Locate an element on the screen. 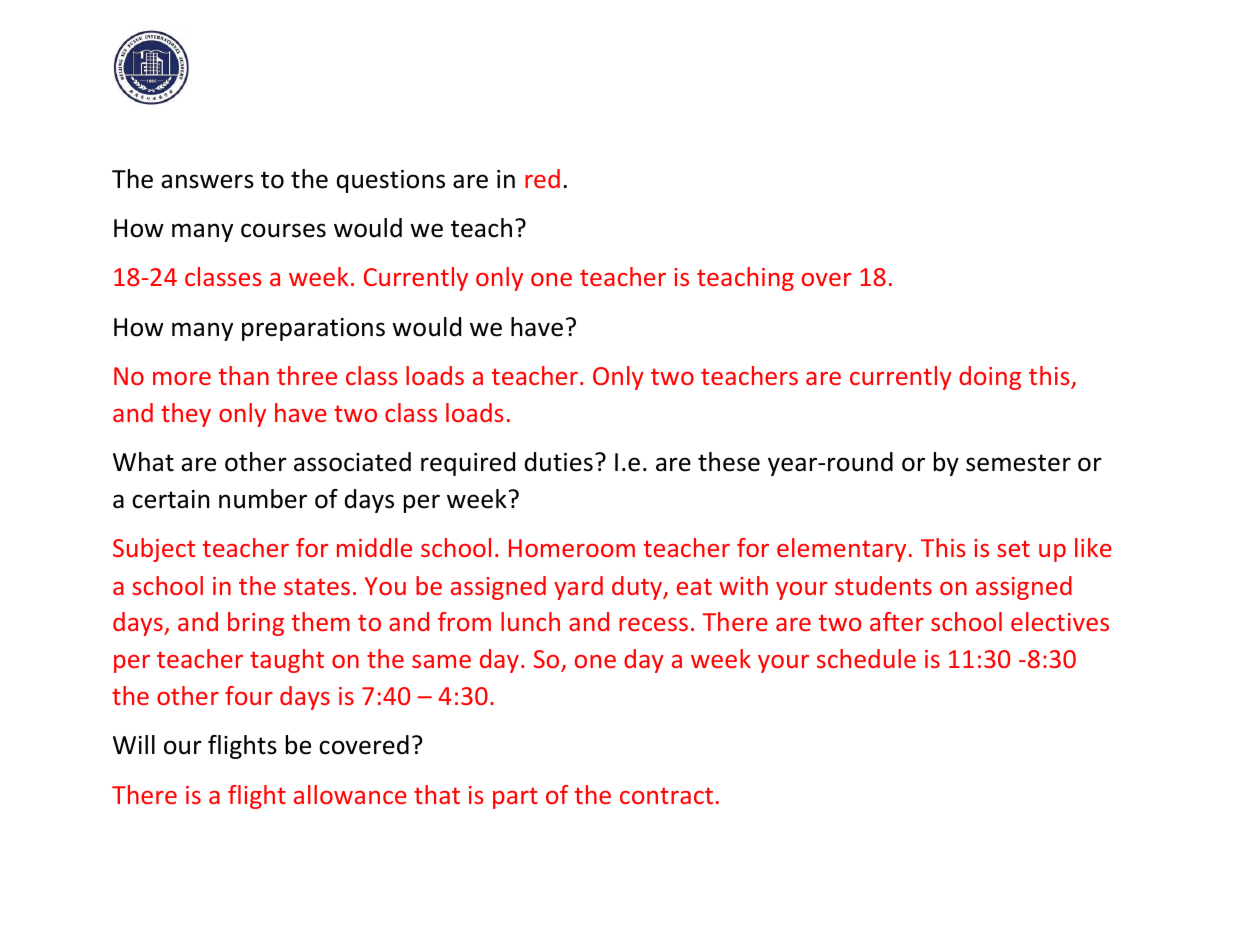 The width and height of the screenshot is (1233, 952). allowance is located at coordinates (350, 794).
